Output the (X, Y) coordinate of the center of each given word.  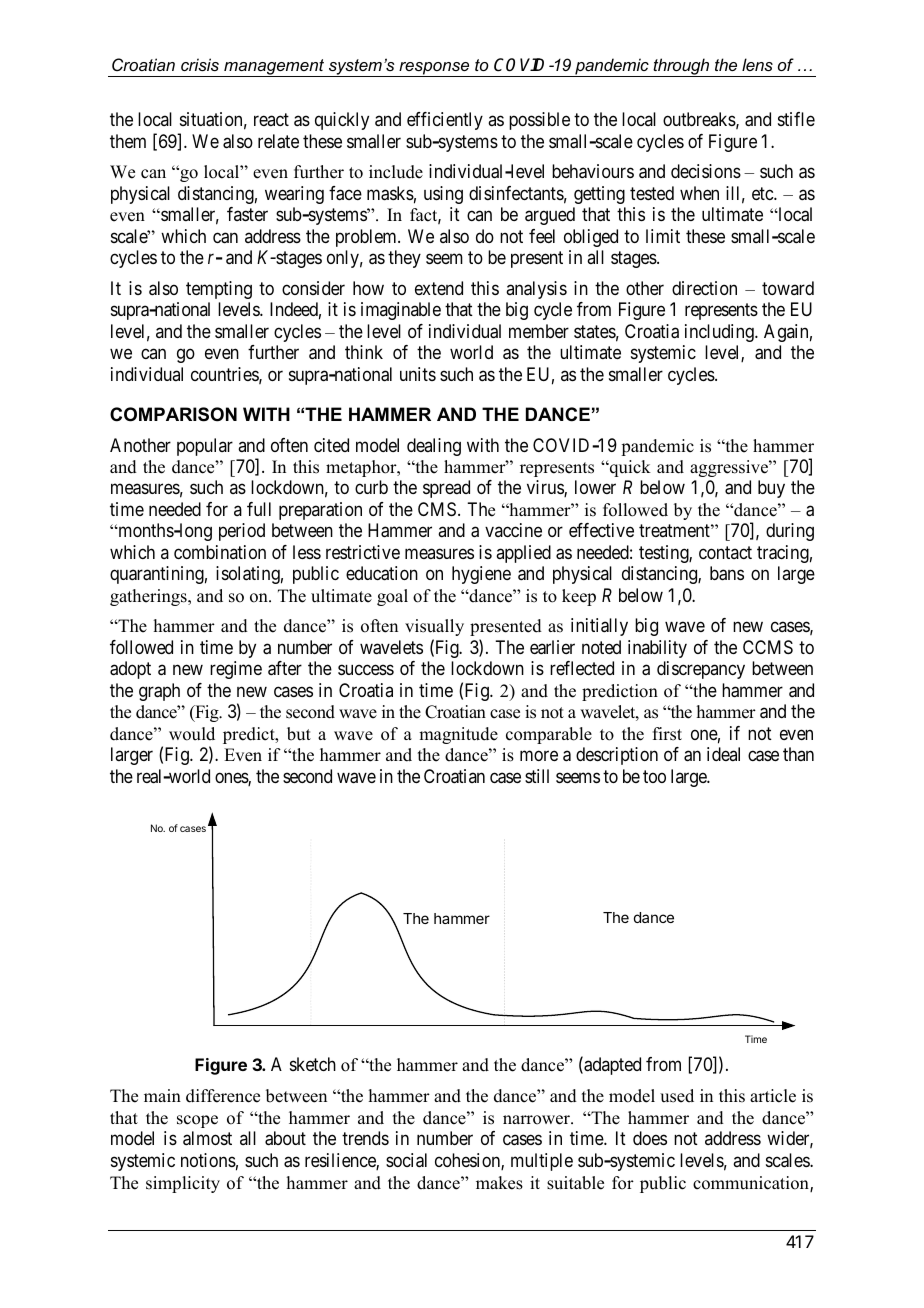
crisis (200, 64)
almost (207, 1138)
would (192, 734)
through (681, 67)
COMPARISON (173, 414)
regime (236, 670)
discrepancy (701, 670)
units (418, 374)
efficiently (445, 121)
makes (499, 1183)
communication (752, 1184)
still (537, 776)
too (654, 776)
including (720, 333)
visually (434, 627)
